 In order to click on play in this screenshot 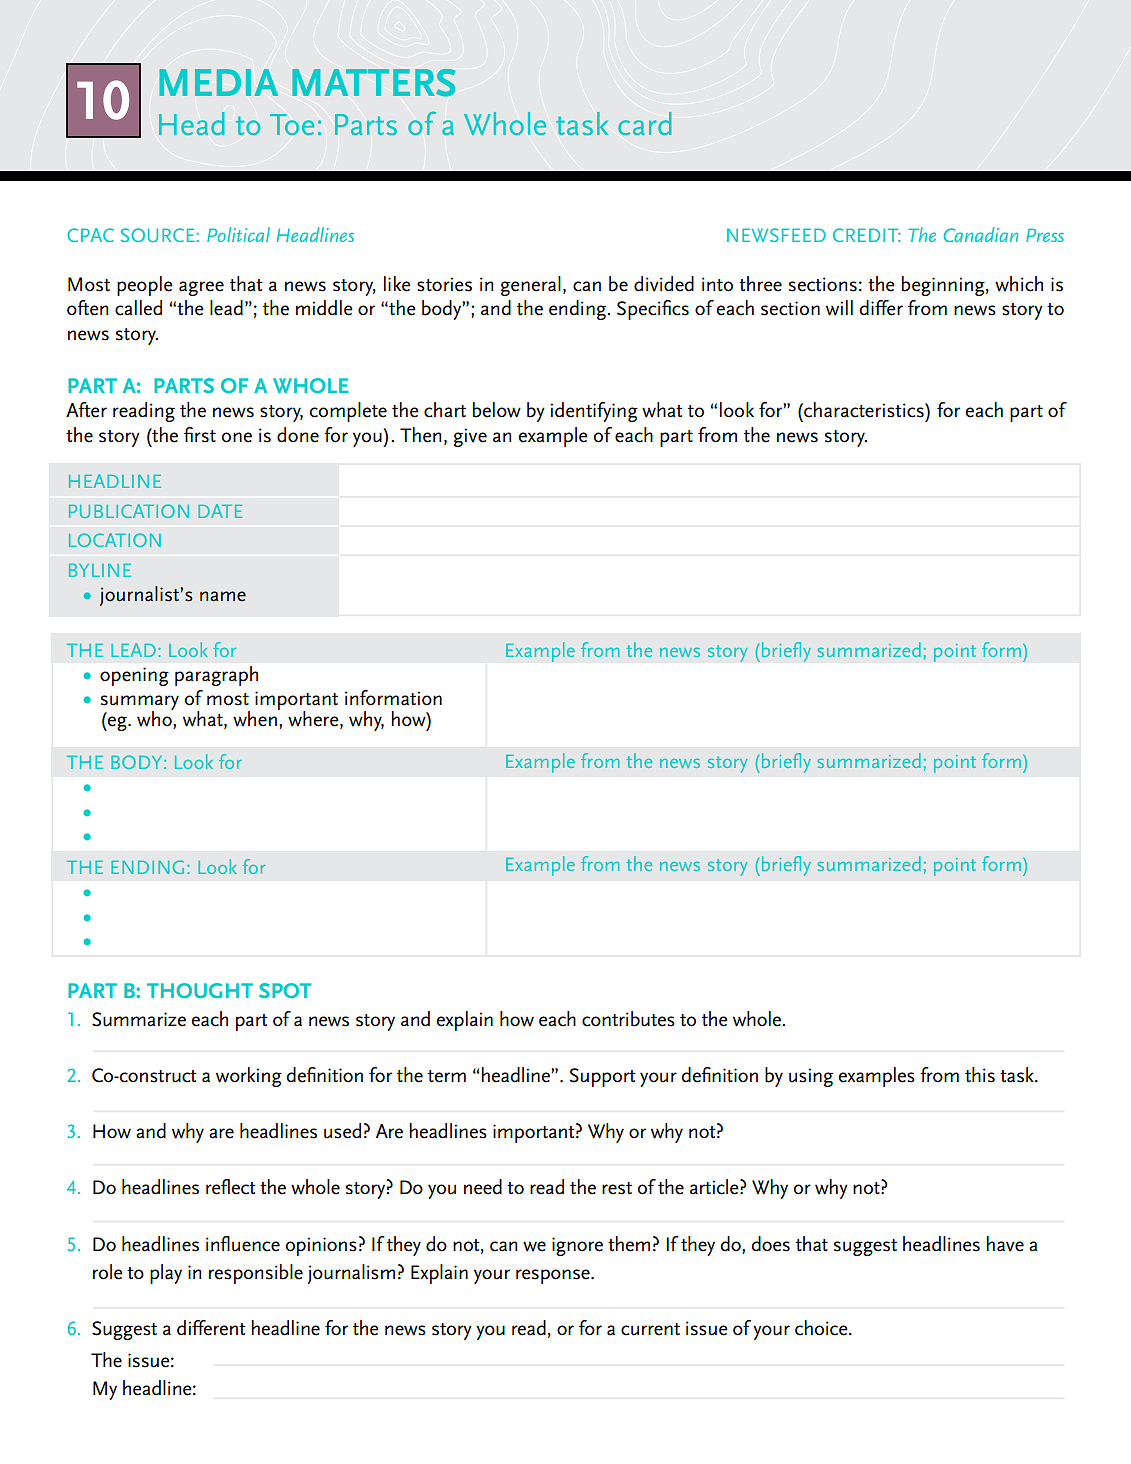, I will do `click(166, 1274)`.
